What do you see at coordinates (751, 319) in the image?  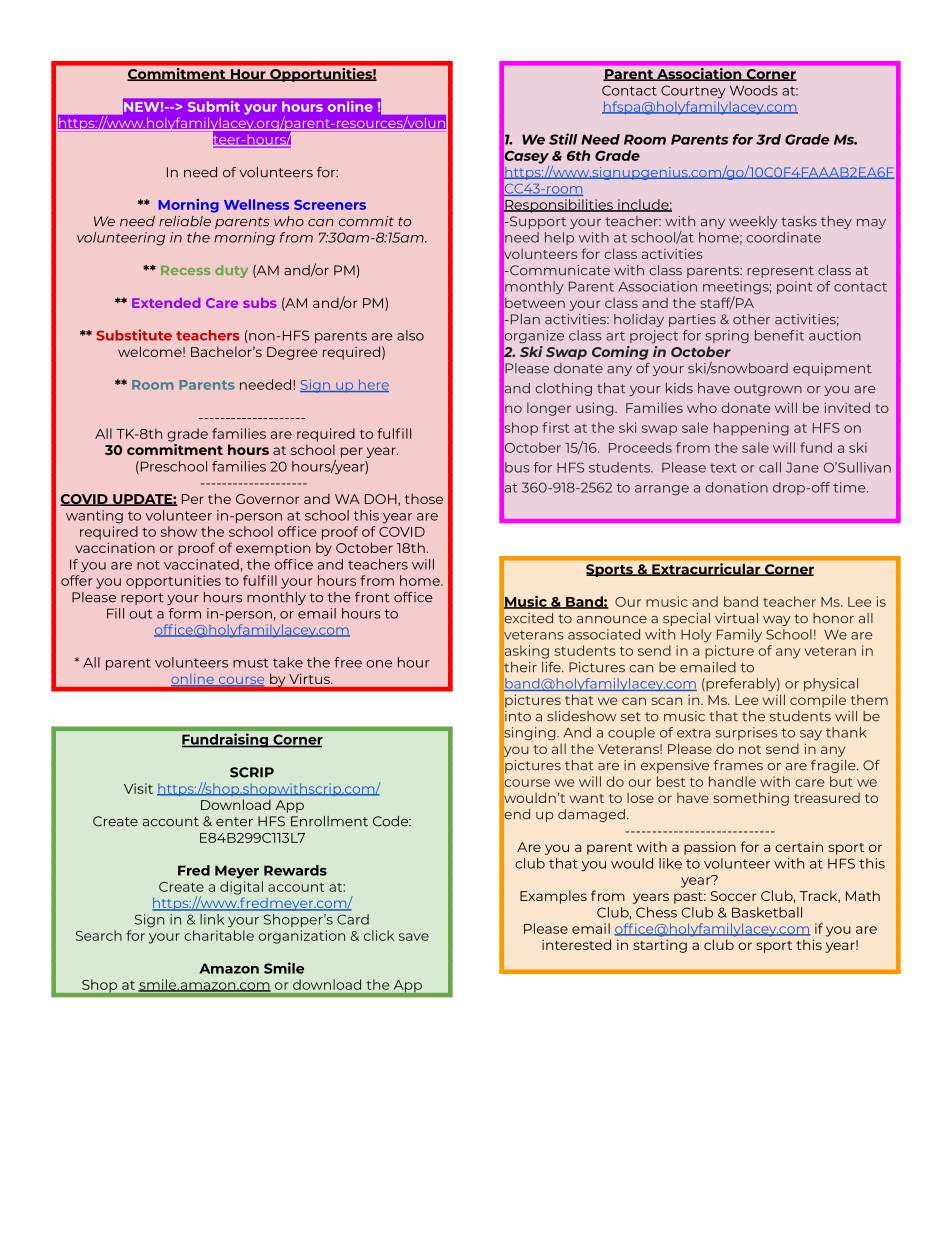 I see `other` at bounding box center [751, 319].
